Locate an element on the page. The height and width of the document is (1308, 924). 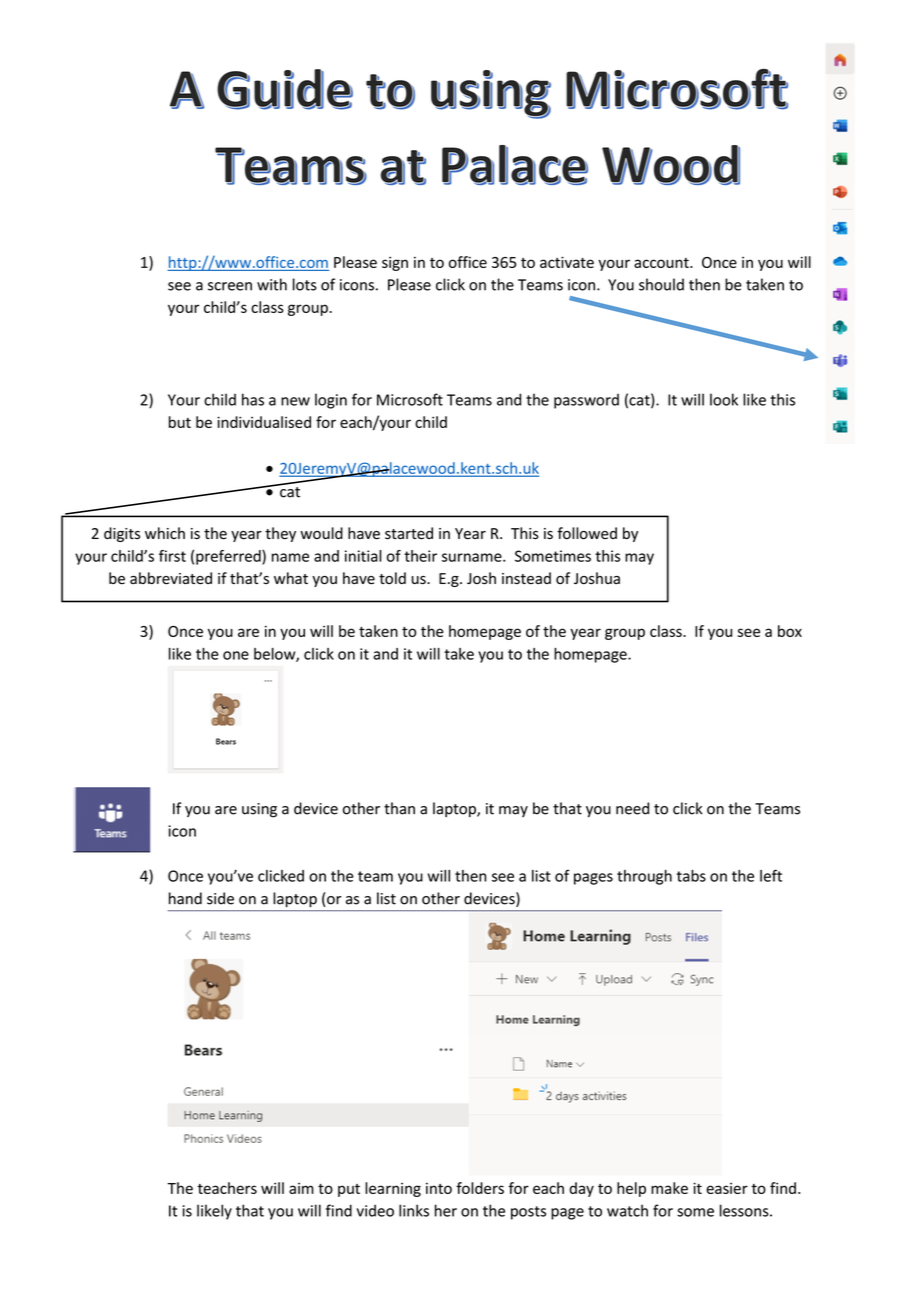
sign is located at coordinates (395, 263).
